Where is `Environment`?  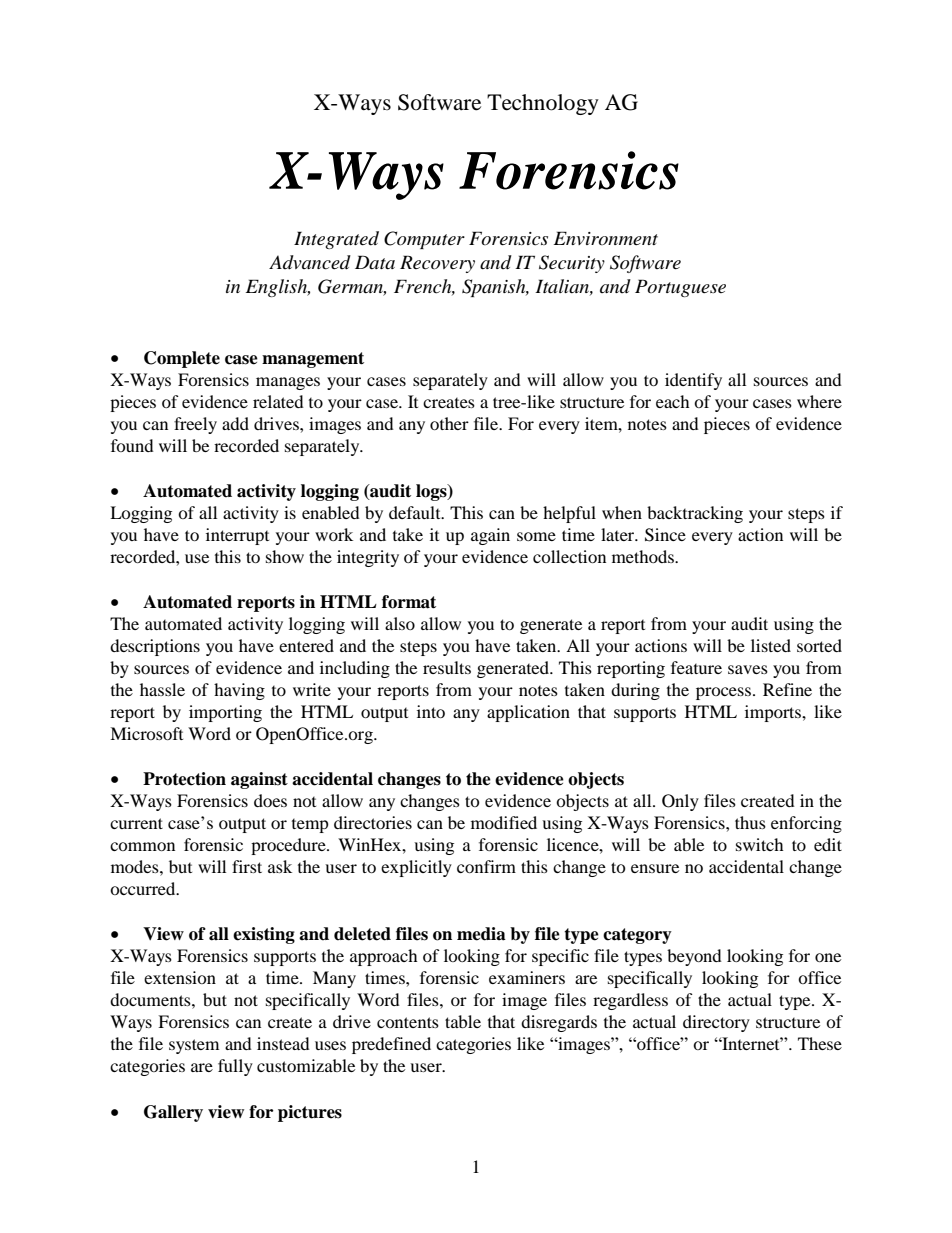
Environment is located at coordinates (606, 238).
